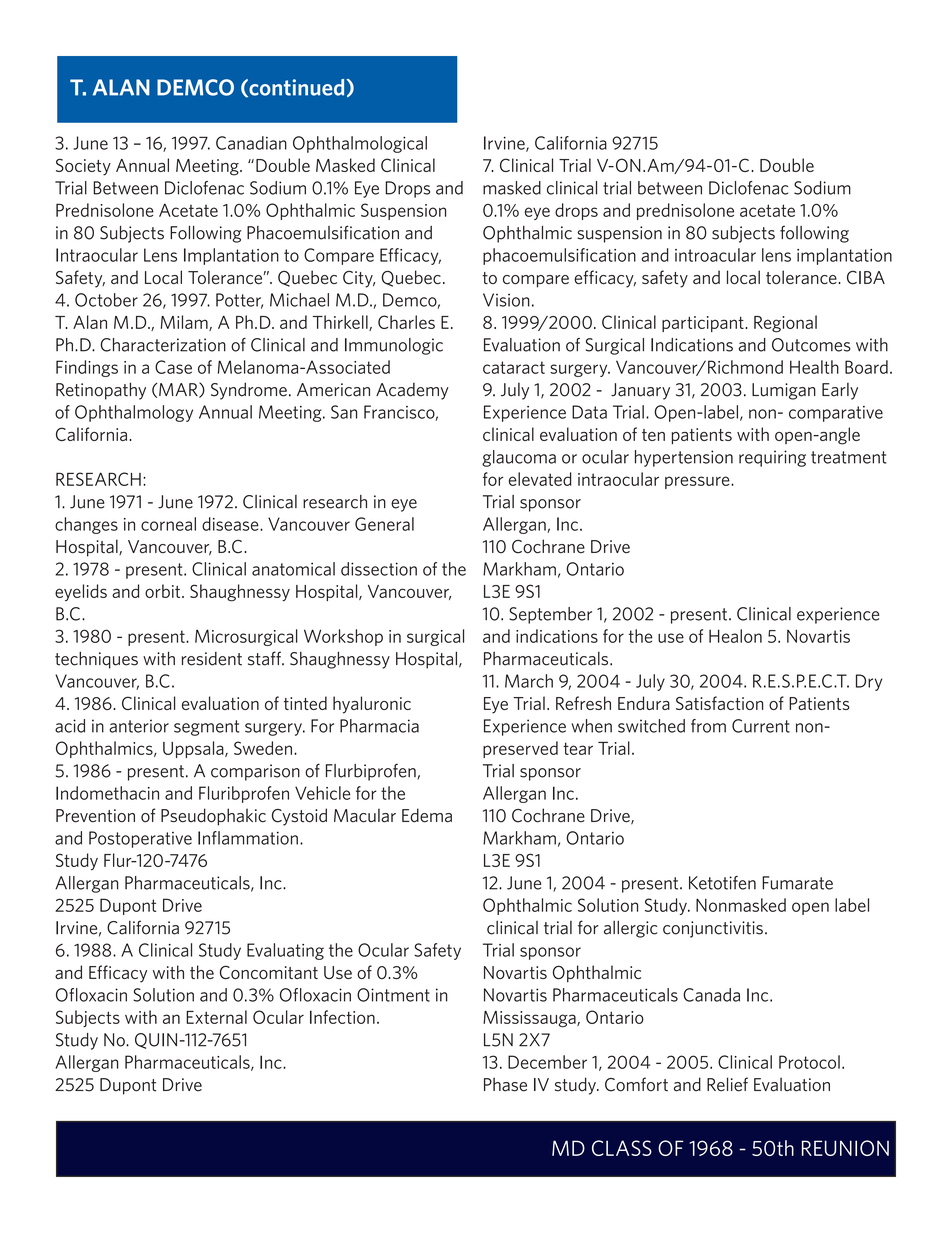 The image size is (952, 1233). What do you see at coordinates (866, 278) in the screenshot?
I see `CIBA` at bounding box center [866, 278].
